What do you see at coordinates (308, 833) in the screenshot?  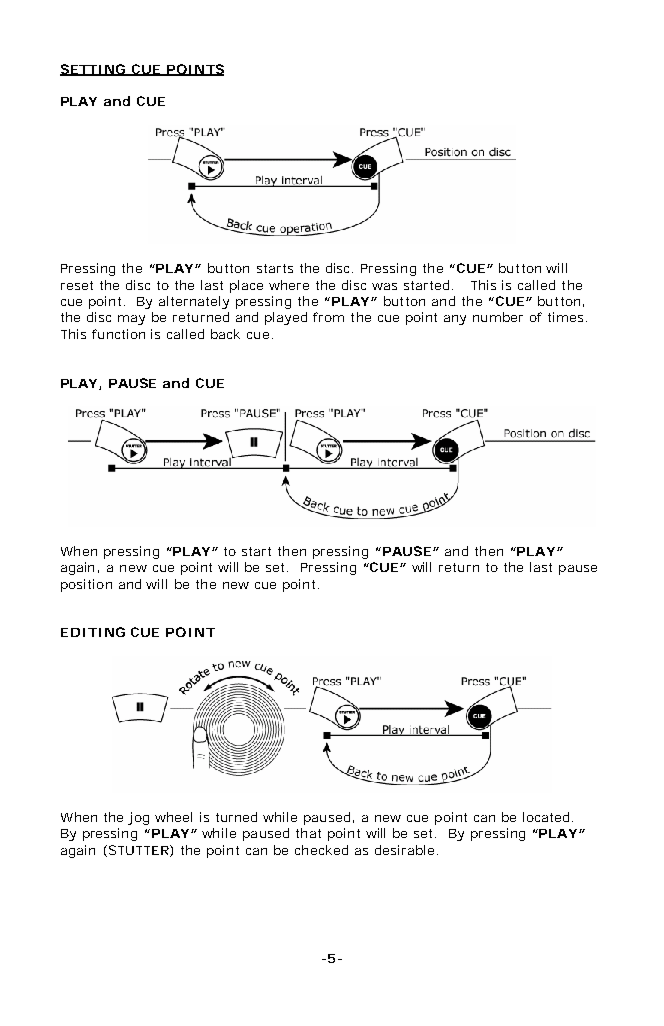 I see `that` at bounding box center [308, 833].
